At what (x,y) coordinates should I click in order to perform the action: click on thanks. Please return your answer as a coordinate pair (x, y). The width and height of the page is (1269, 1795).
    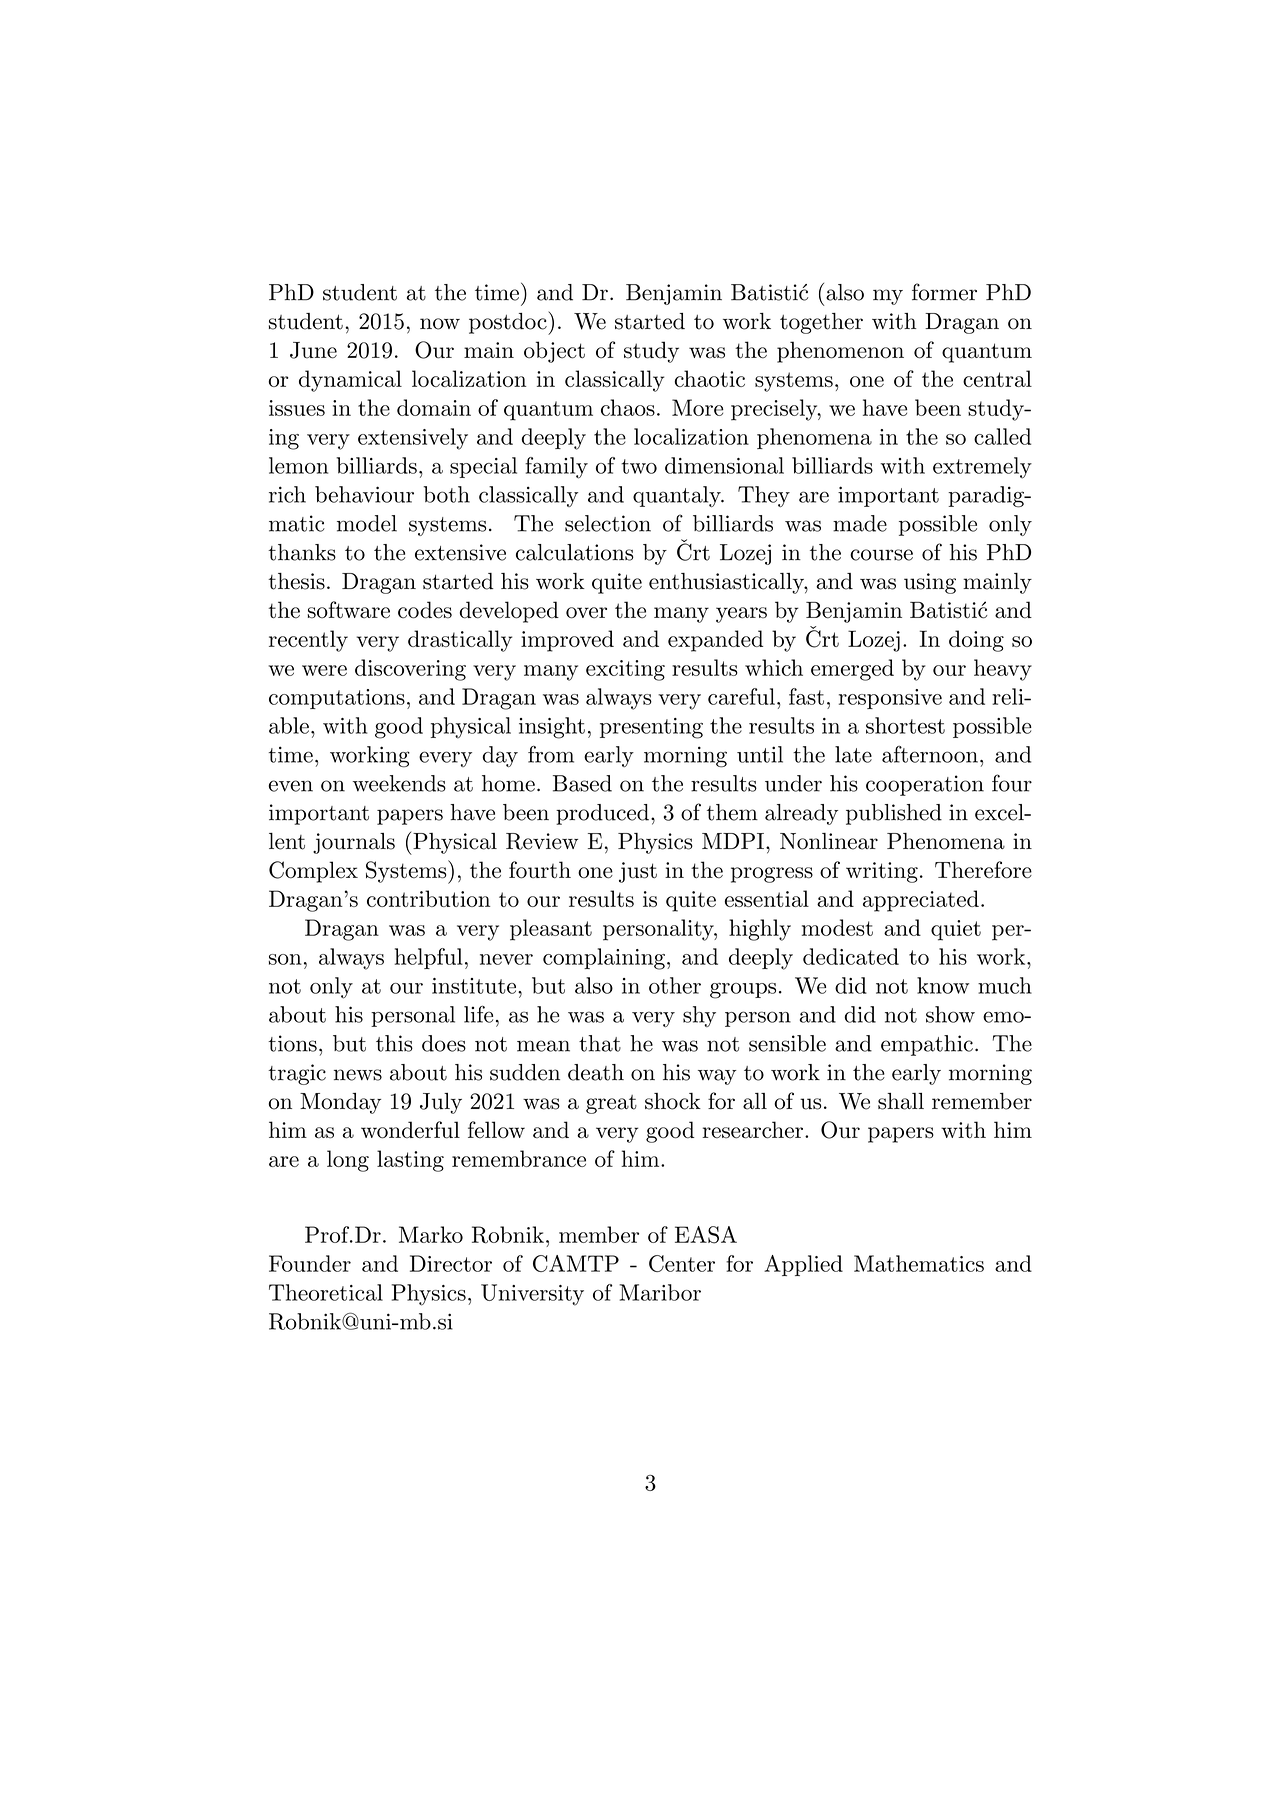
    Looking at the image, I should click on (302, 552).
